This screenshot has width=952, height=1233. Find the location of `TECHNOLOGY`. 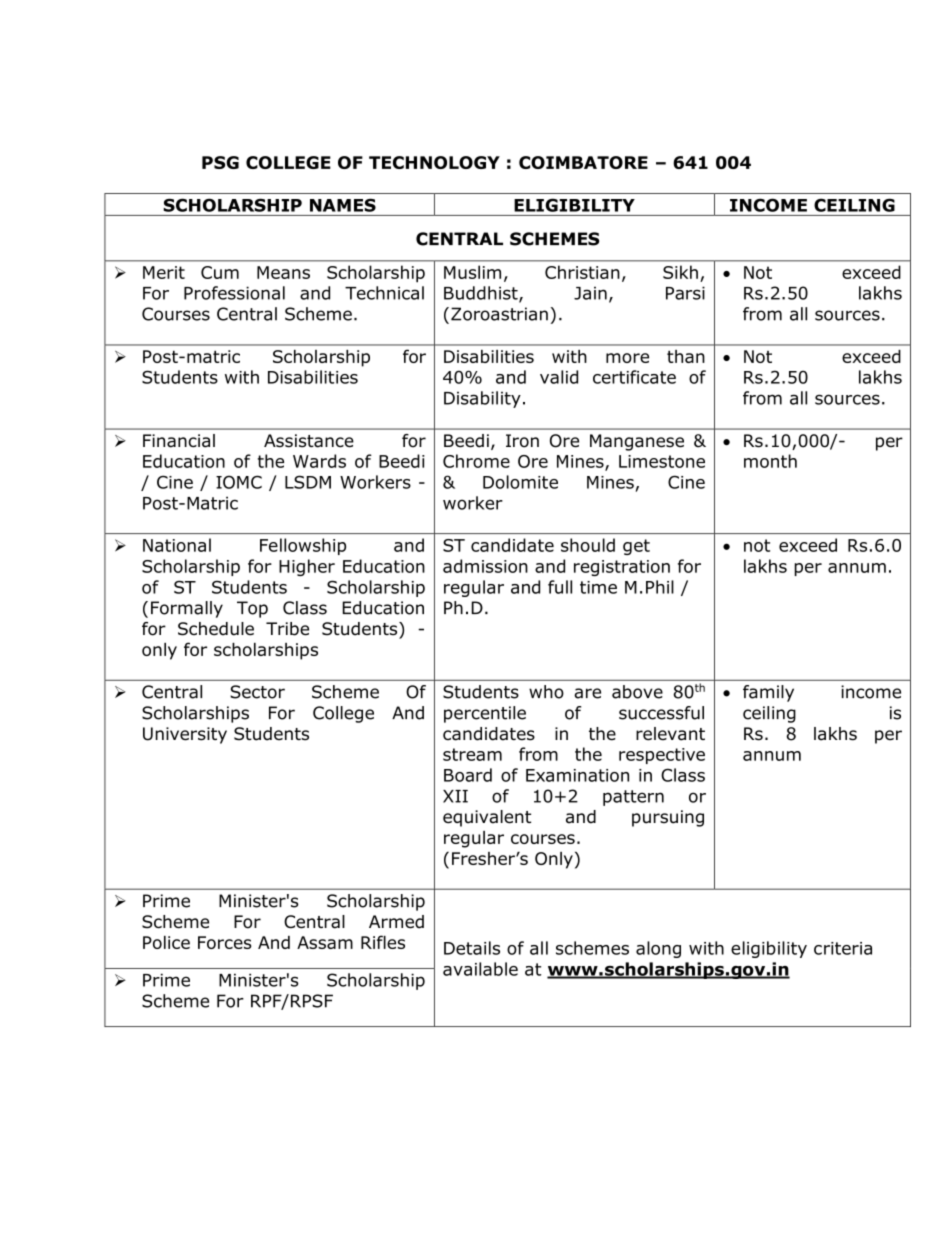

TECHNOLOGY is located at coordinates (434, 162).
